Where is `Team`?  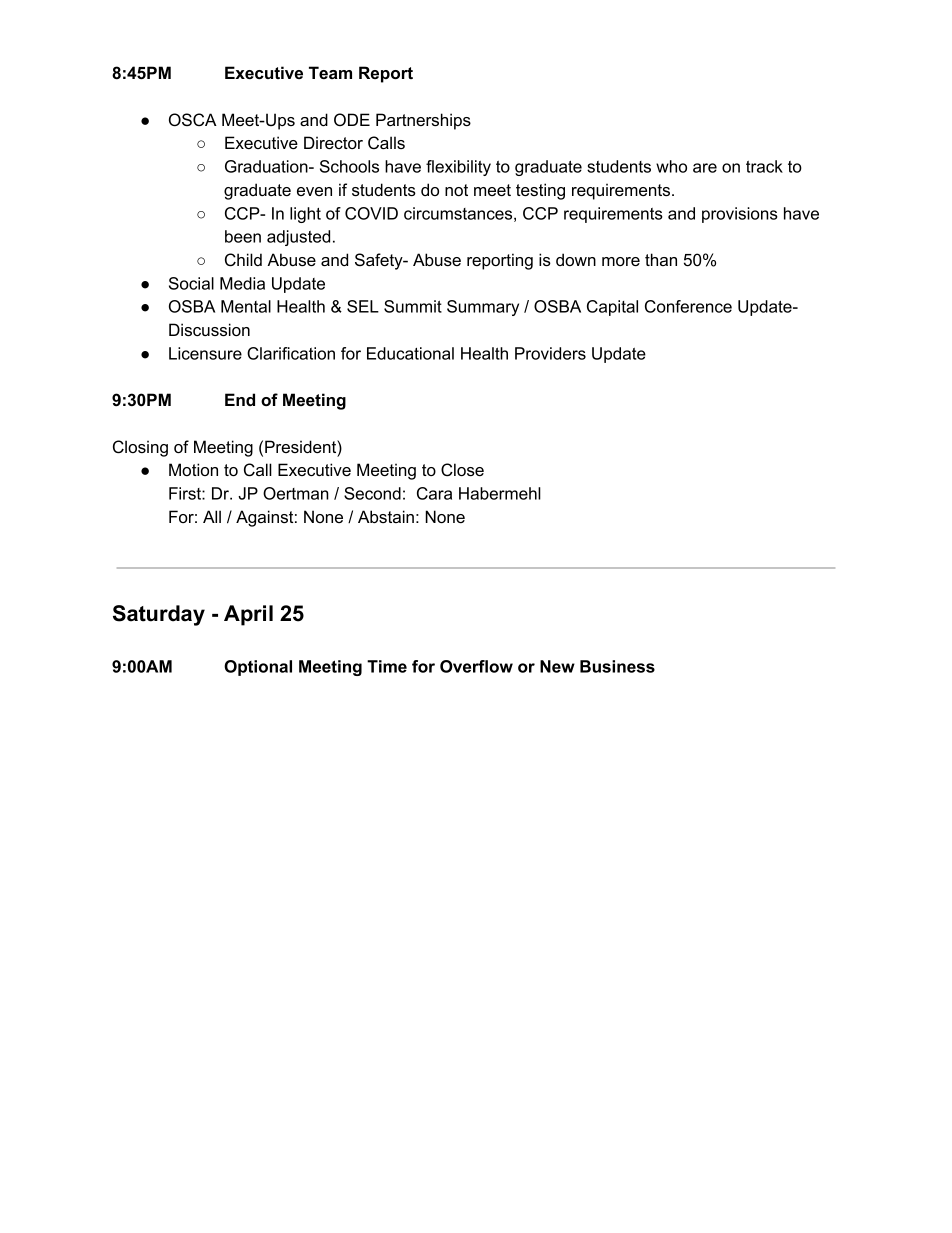
Team is located at coordinates (330, 72).
